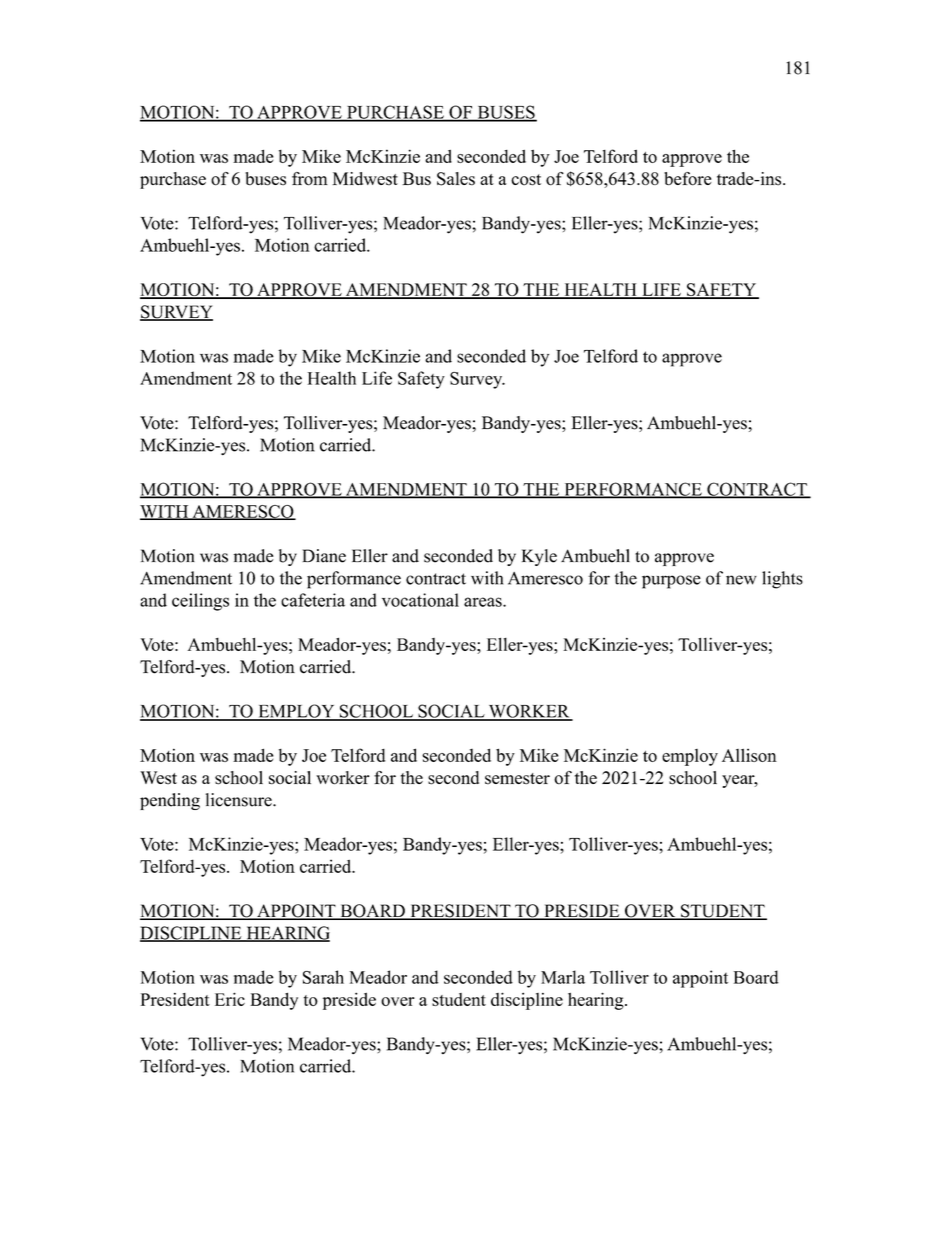  Describe the element at coordinates (517, 779) in the image. I see `semester` at that location.
